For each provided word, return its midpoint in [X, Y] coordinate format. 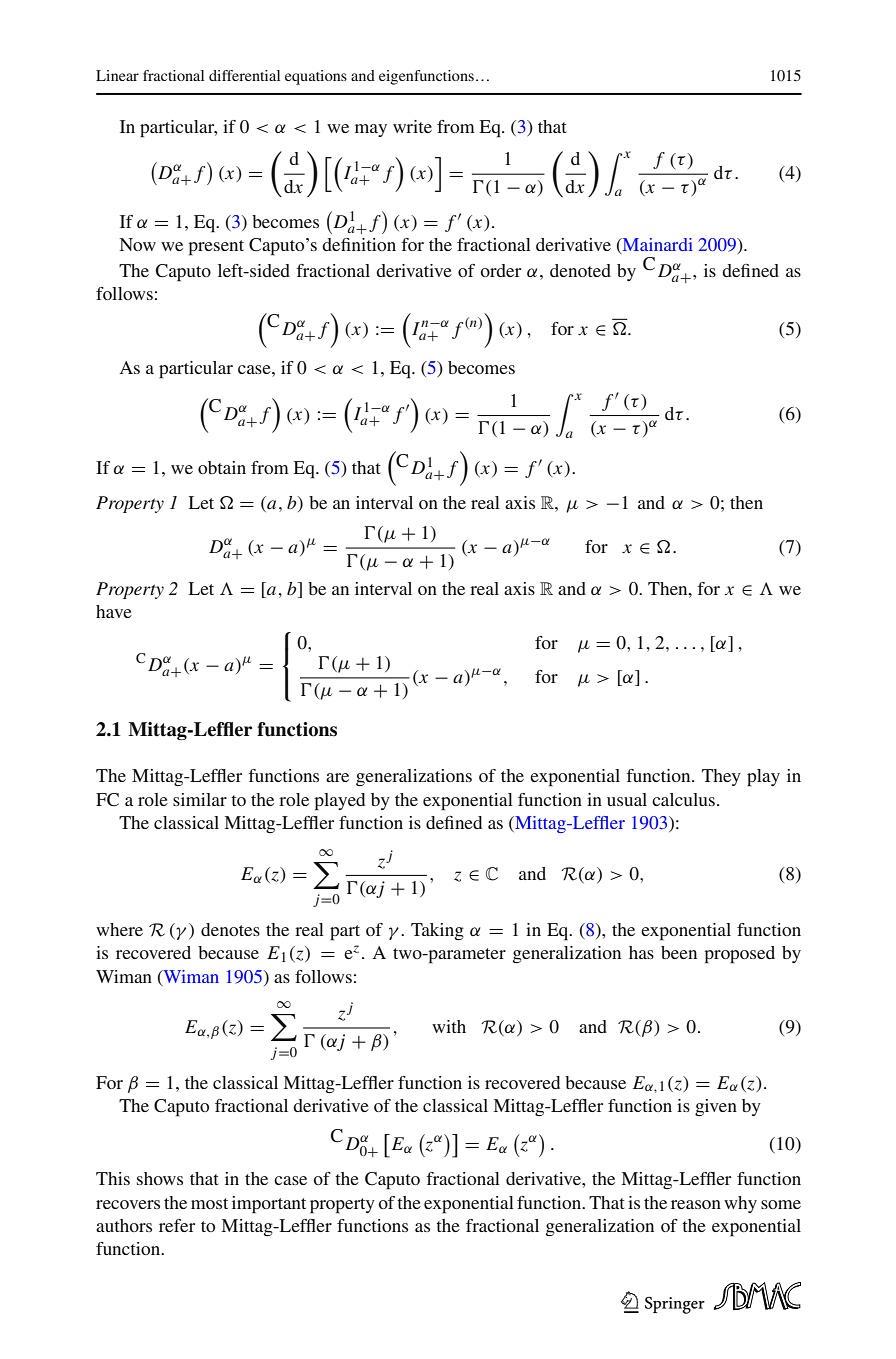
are [337, 777]
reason [696, 1204]
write [412, 126]
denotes [230, 929]
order [500, 270]
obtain [222, 467]
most [209, 1203]
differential [244, 75]
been [679, 952]
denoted [580, 270]
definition [359, 244]
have [114, 611]
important [269, 1205]
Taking [437, 931]
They [721, 777]
